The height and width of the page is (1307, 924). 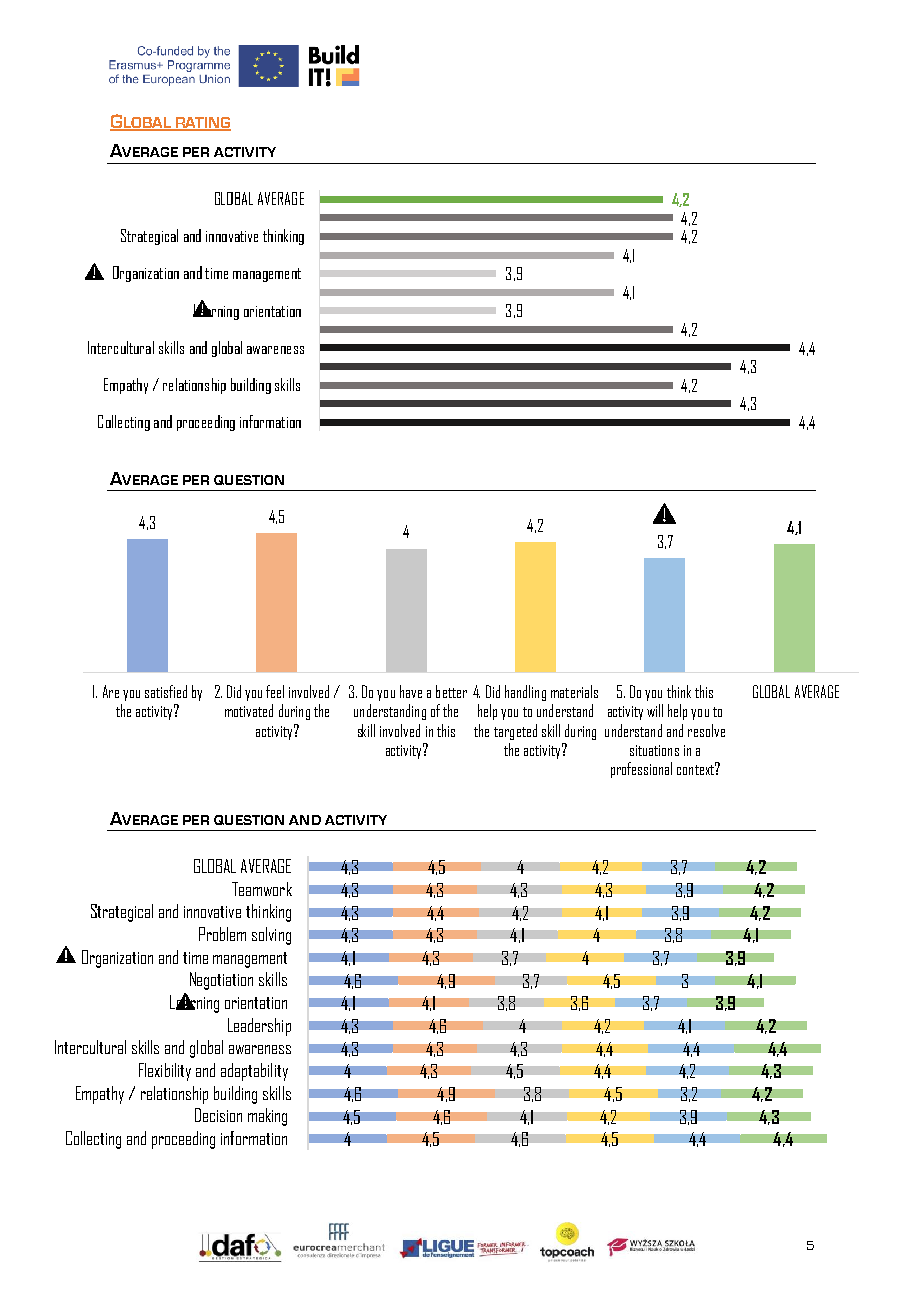 I want to click on materials, so click(x=574, y=691).
